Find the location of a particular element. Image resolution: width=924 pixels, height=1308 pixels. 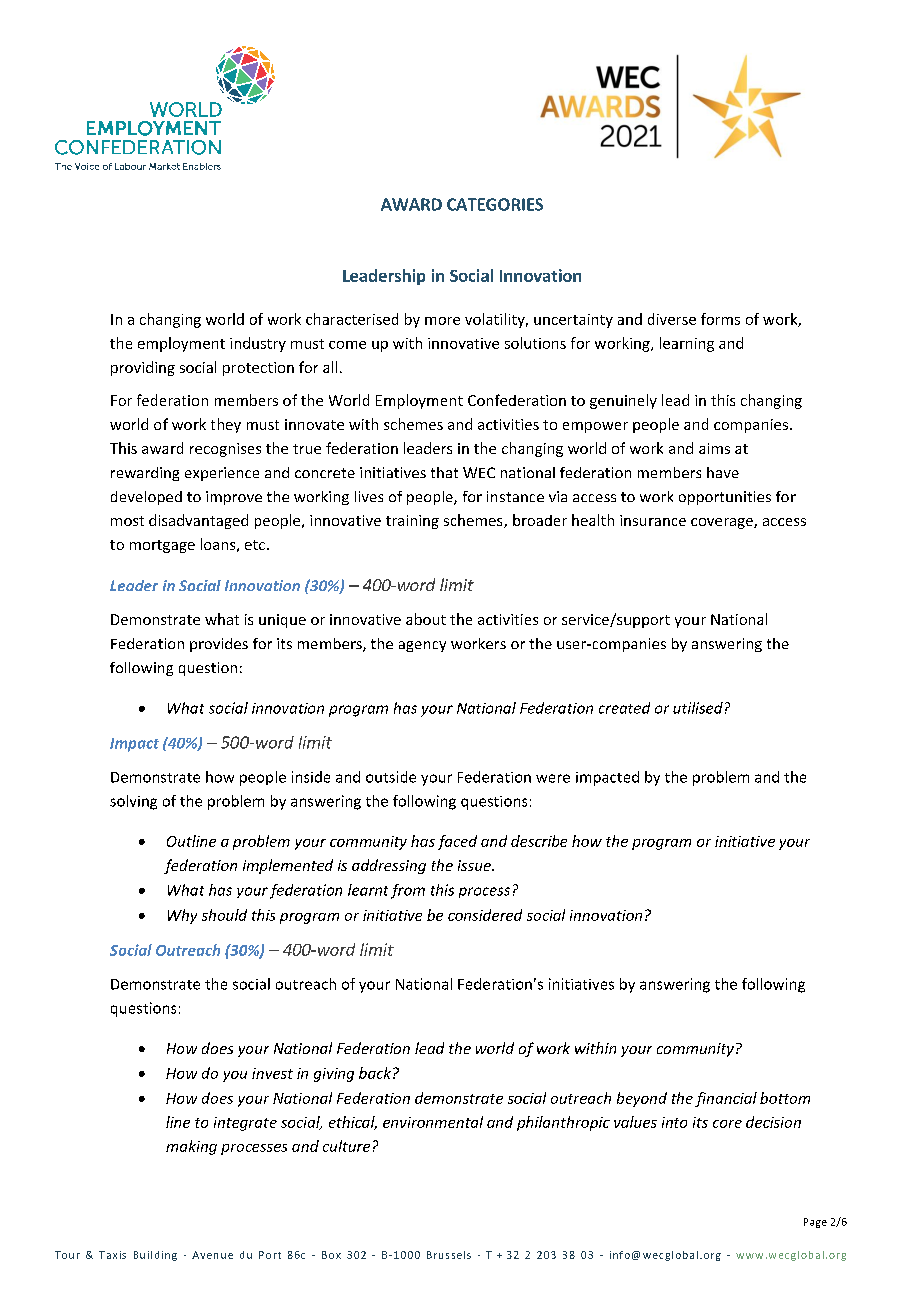

that is located at coordinates (444, 472).
